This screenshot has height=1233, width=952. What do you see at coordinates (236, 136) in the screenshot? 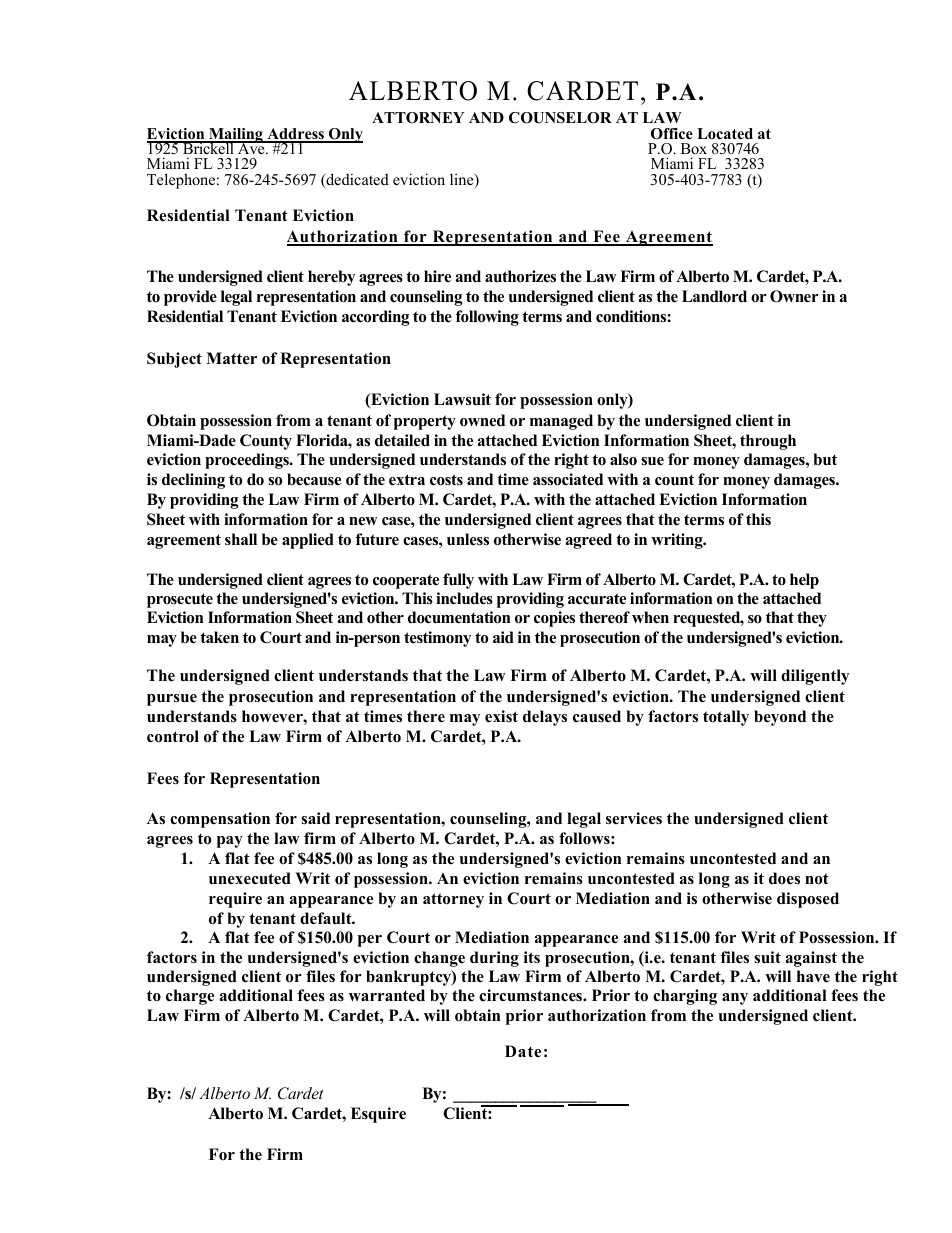
I see `Mailing` at bounding box center [236, 136].
